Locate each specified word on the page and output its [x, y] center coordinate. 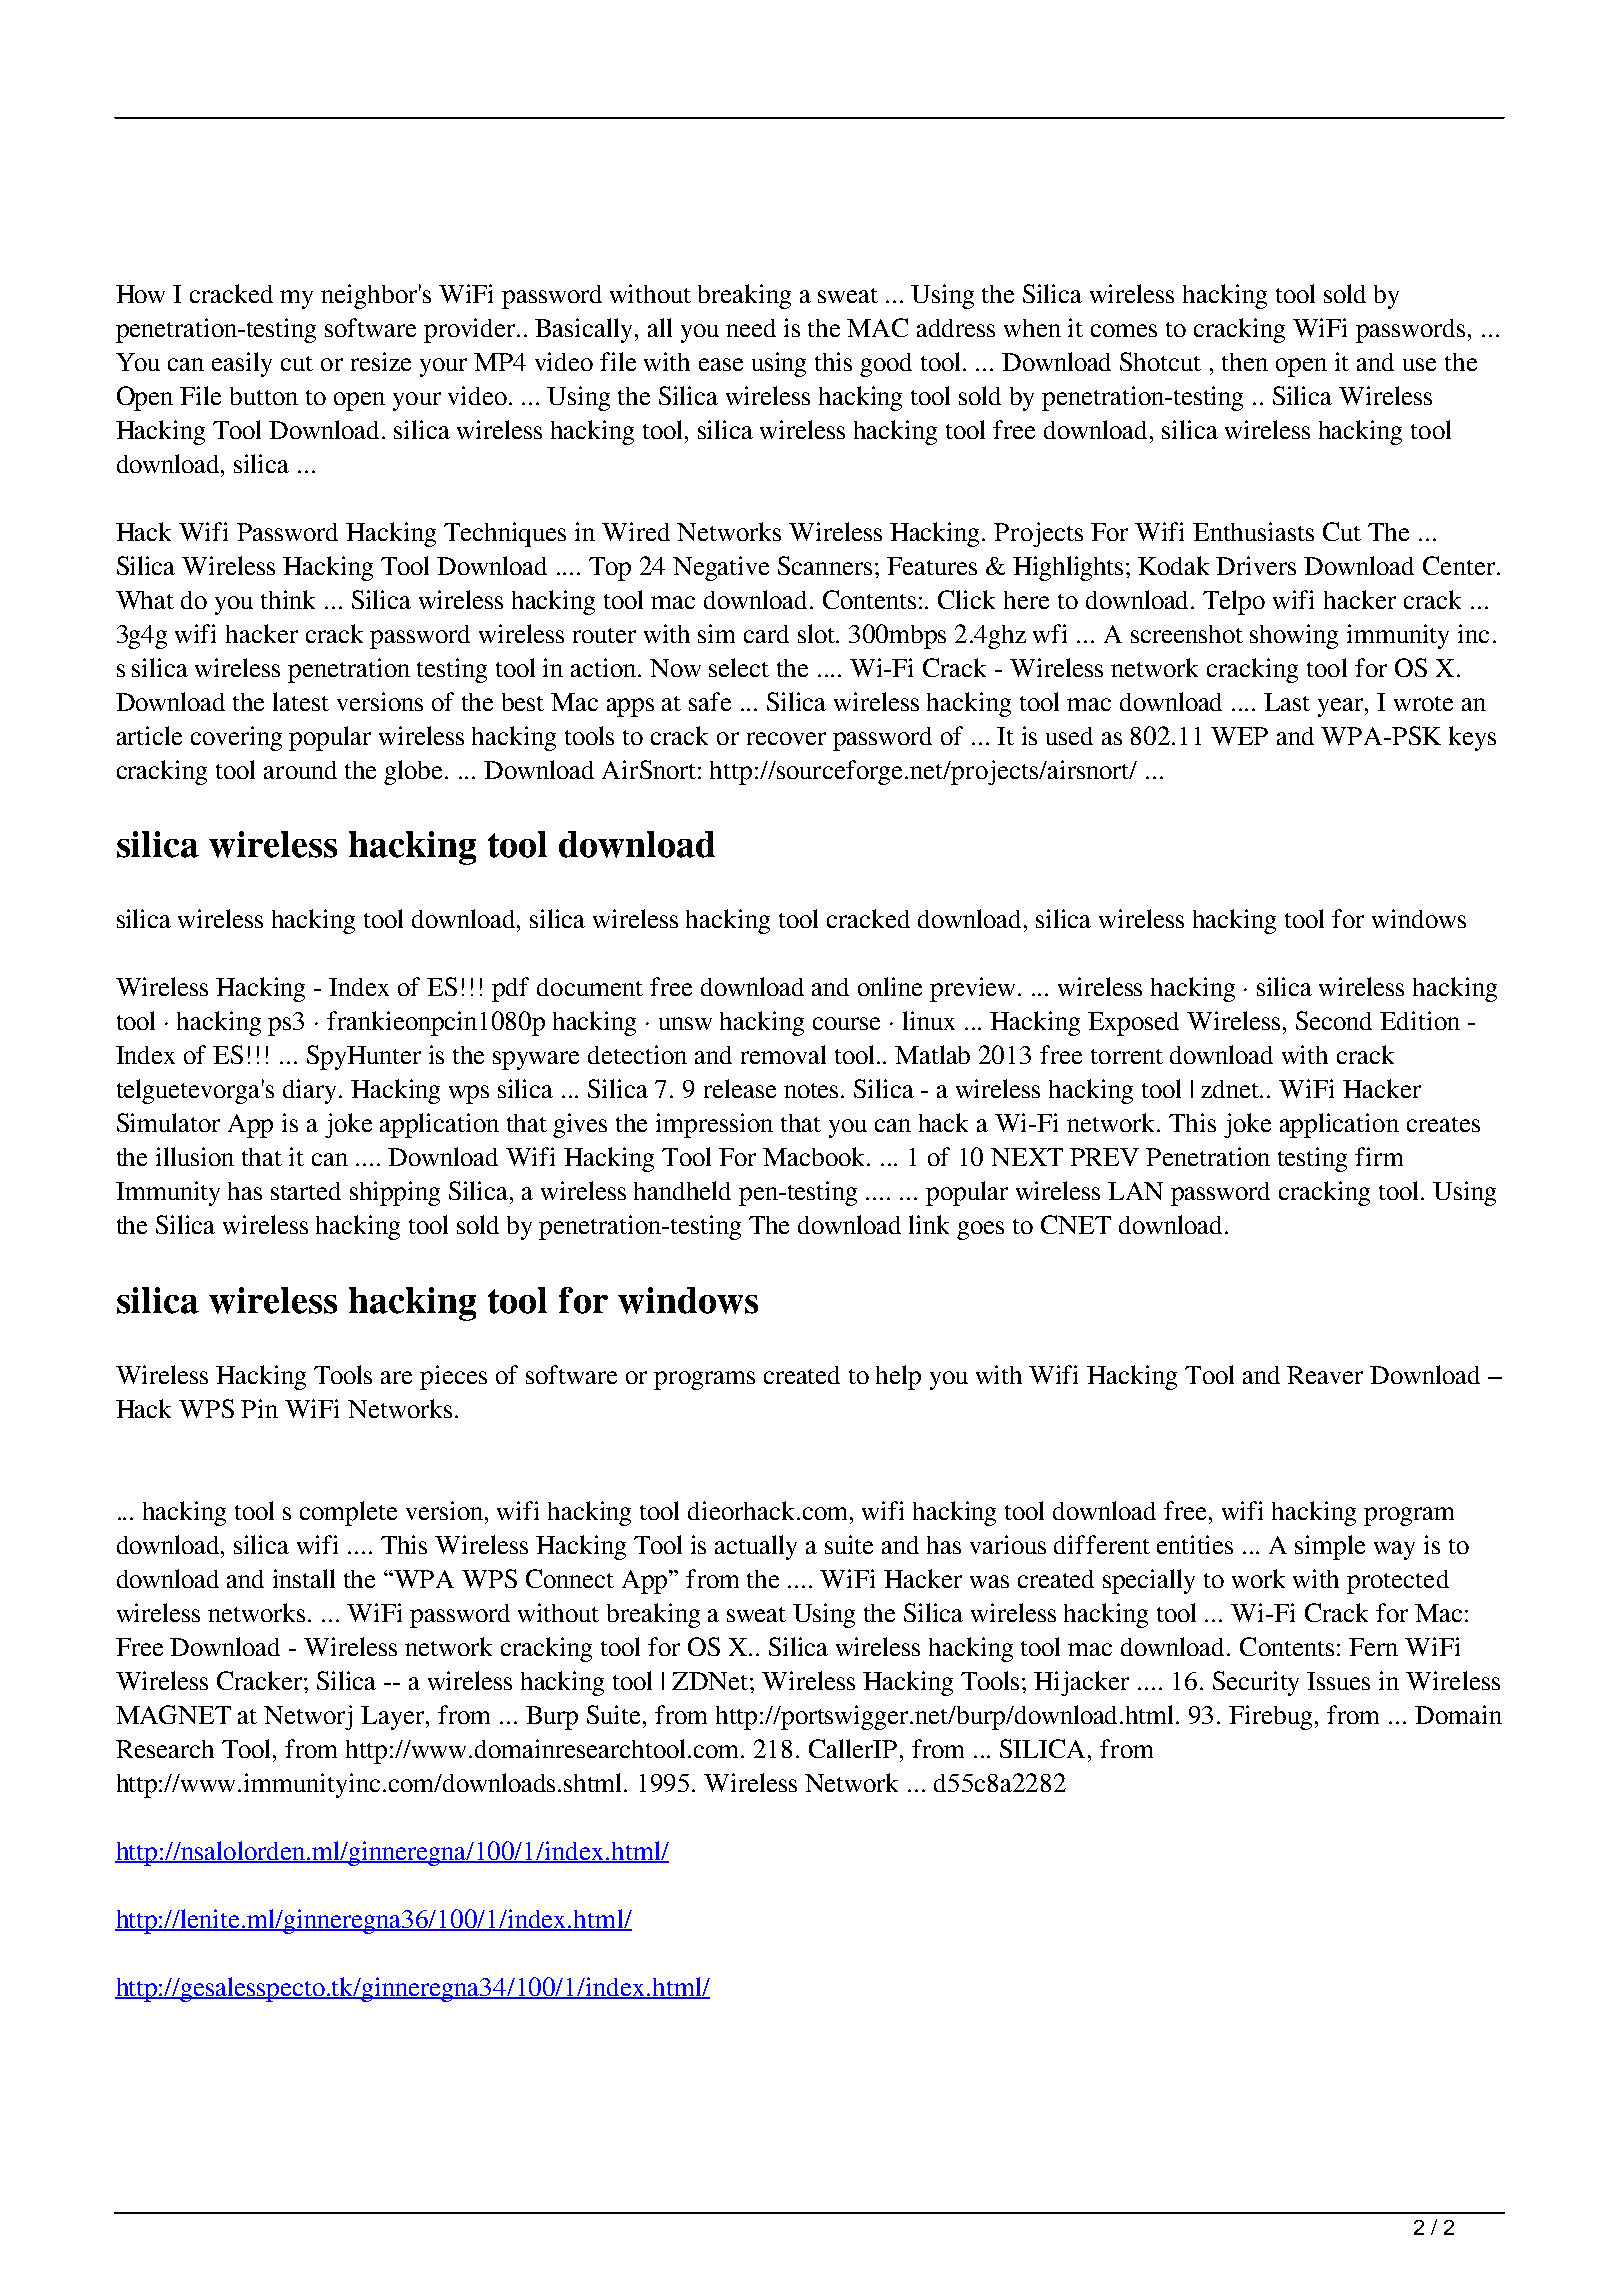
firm [1379, 1156]
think [288, 599]
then [1245, 362]
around [300, 770]
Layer [394, 1718]
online [890, 986]
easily [242, 364]
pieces [453, 1377]
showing [1294, 636]
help [898, 1377]
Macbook [815, 1156]
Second [1334, 1020]
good [886, 365]
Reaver [1325, 1375]
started [306, 1191]
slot [818, 633]
